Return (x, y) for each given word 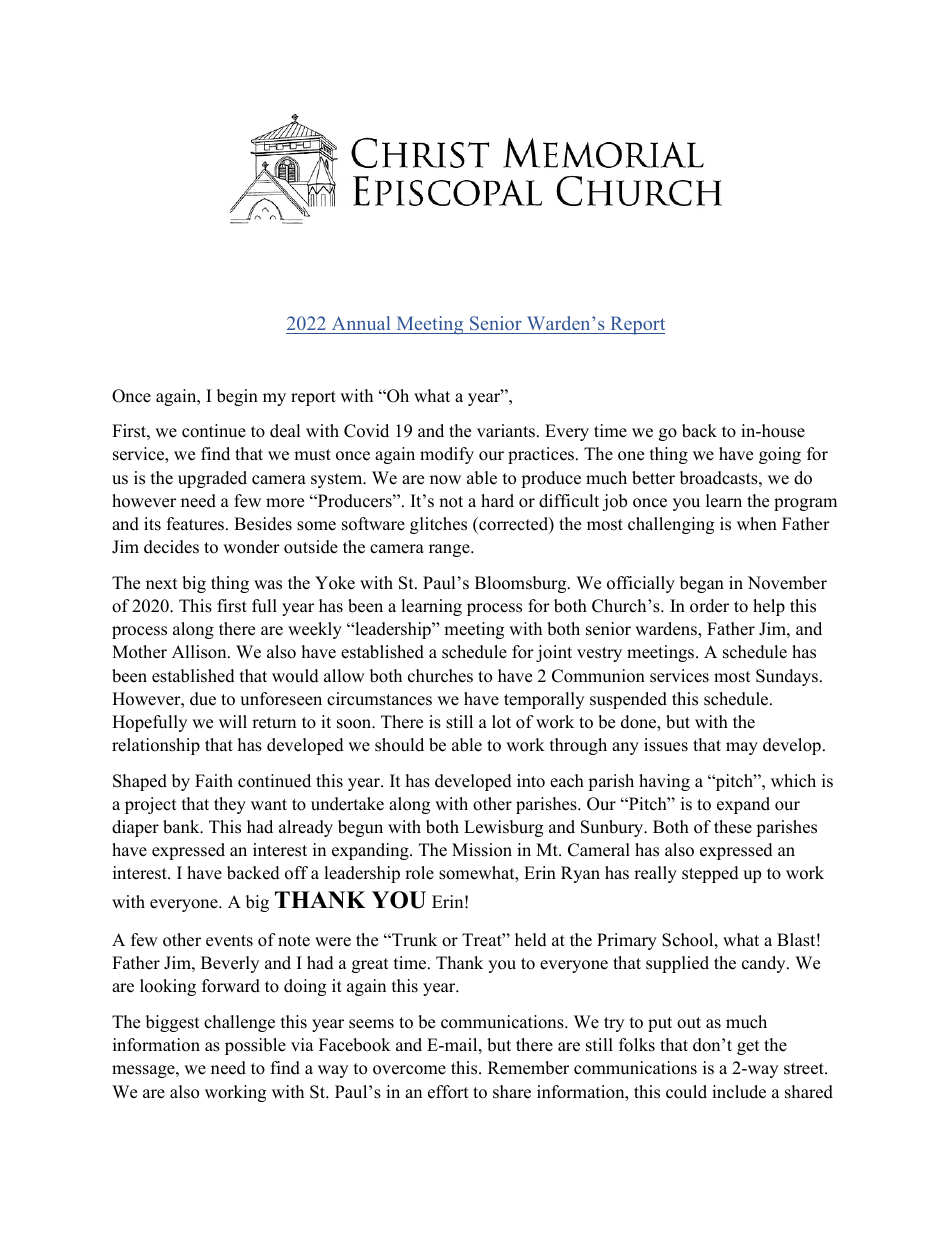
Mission (482, 850)
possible (255, 1046)
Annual (361, 323)
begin (237, 397)
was (268, 585)
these (733, 827)
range (450, 550)
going (780, 455)
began (702, 584)
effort (448, 1092)
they (230, 805)
